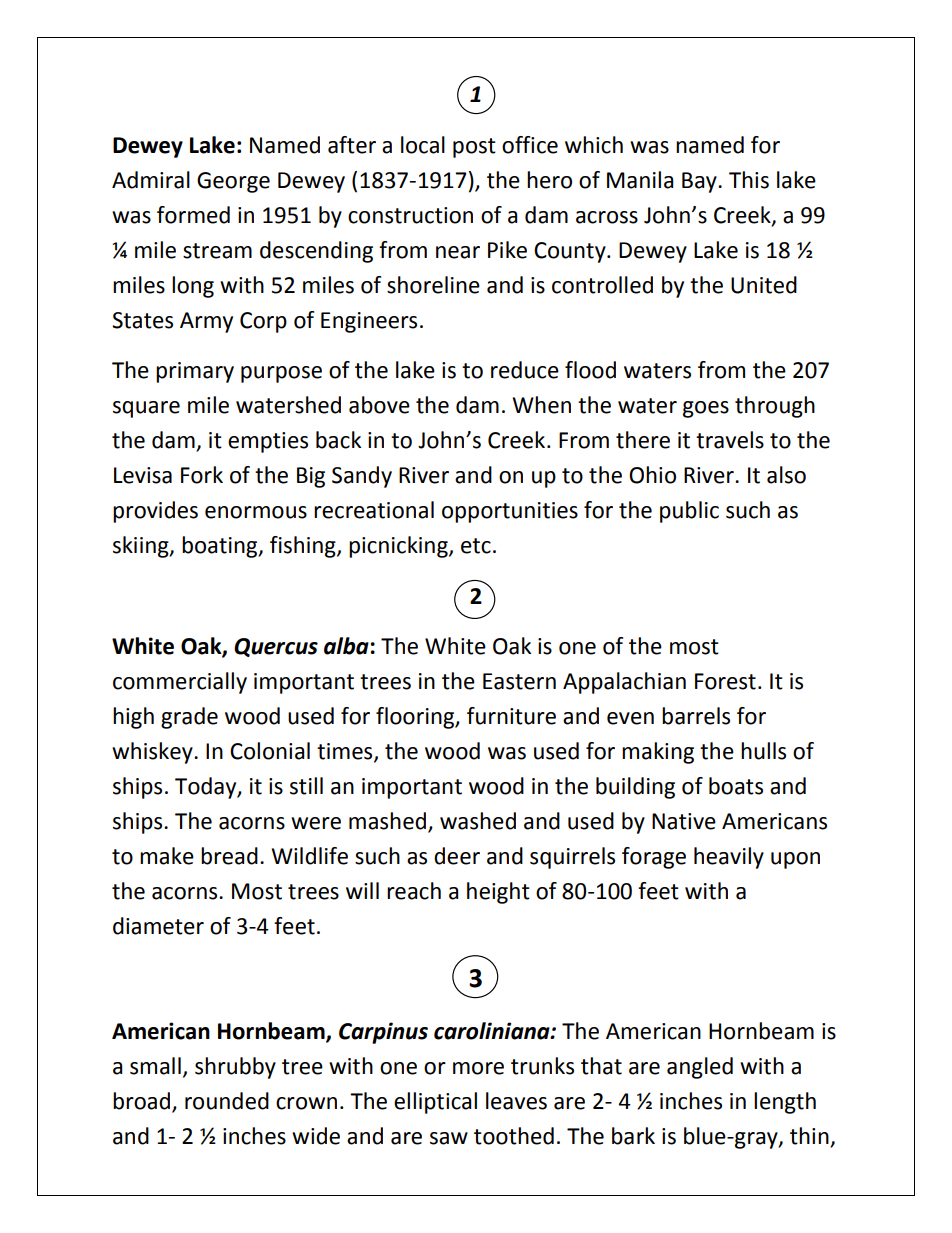 The image size is (952, 1233). I want to click on George, so click(233, 182).
